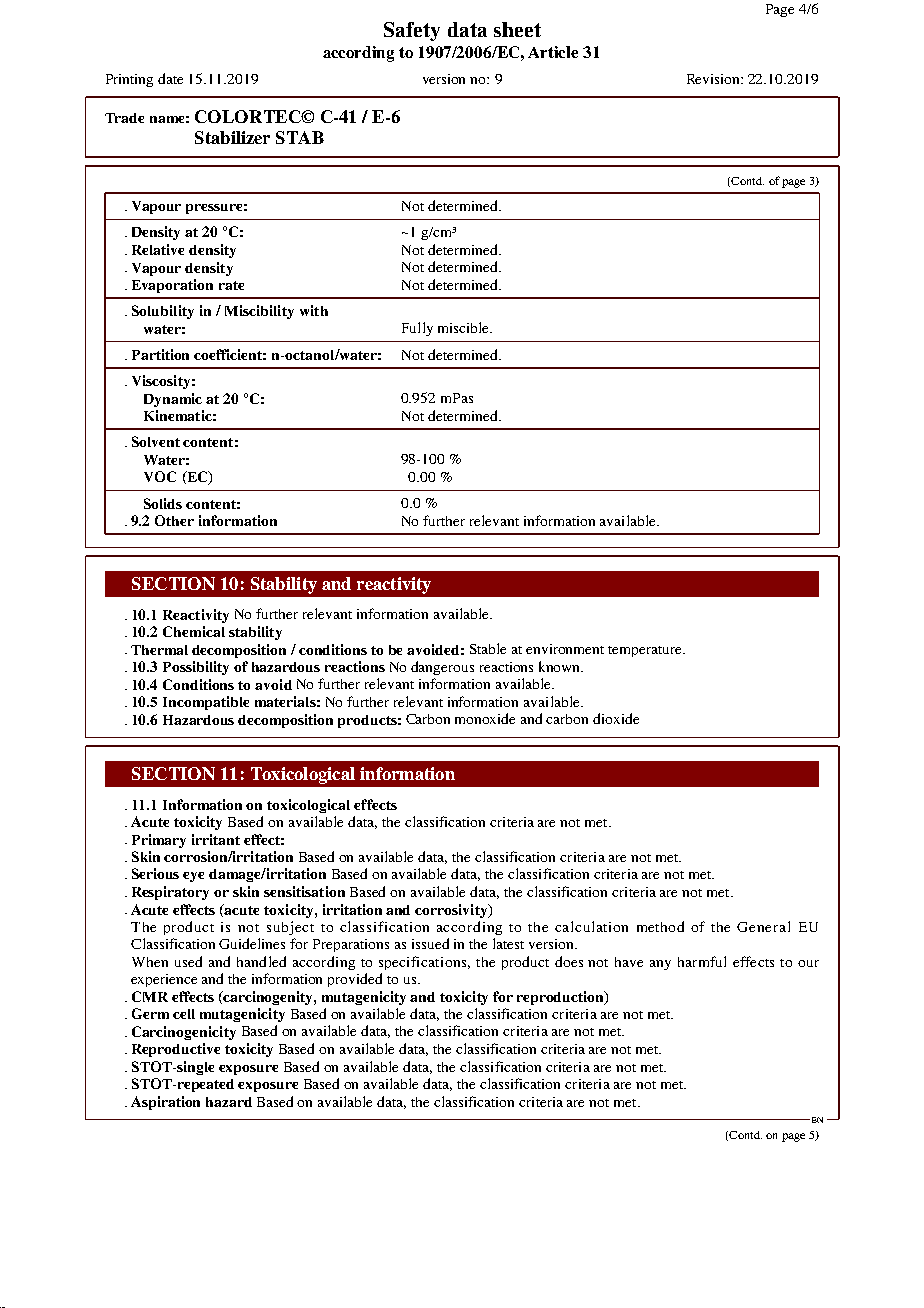 The height and width of the screenshot is (1308, 924). Describe the element at coordinates (464, 327) in the screenshot. I see `miscible` at that location.
